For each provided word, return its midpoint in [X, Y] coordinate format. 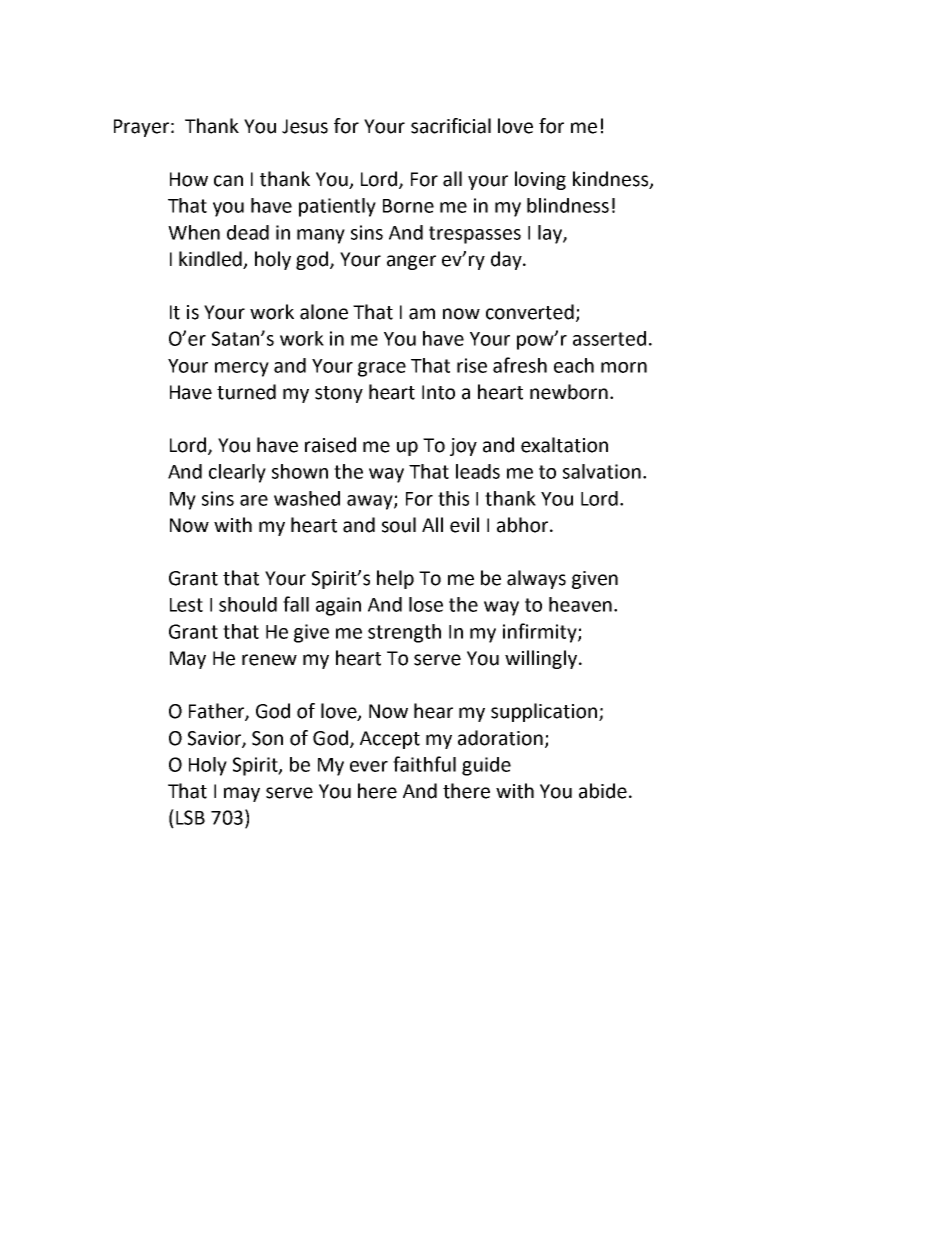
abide [603, 791]
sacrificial [451, 126]
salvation [602, 471]
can [228, 181]
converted [530, 312]
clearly [237, 473]
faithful [424, 764]
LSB [190, 817]
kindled [211, 260]
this [453, 498]
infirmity [541, 633]
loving [540, 180]
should [248, 604]
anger [411, 262]
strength [404, 633]
